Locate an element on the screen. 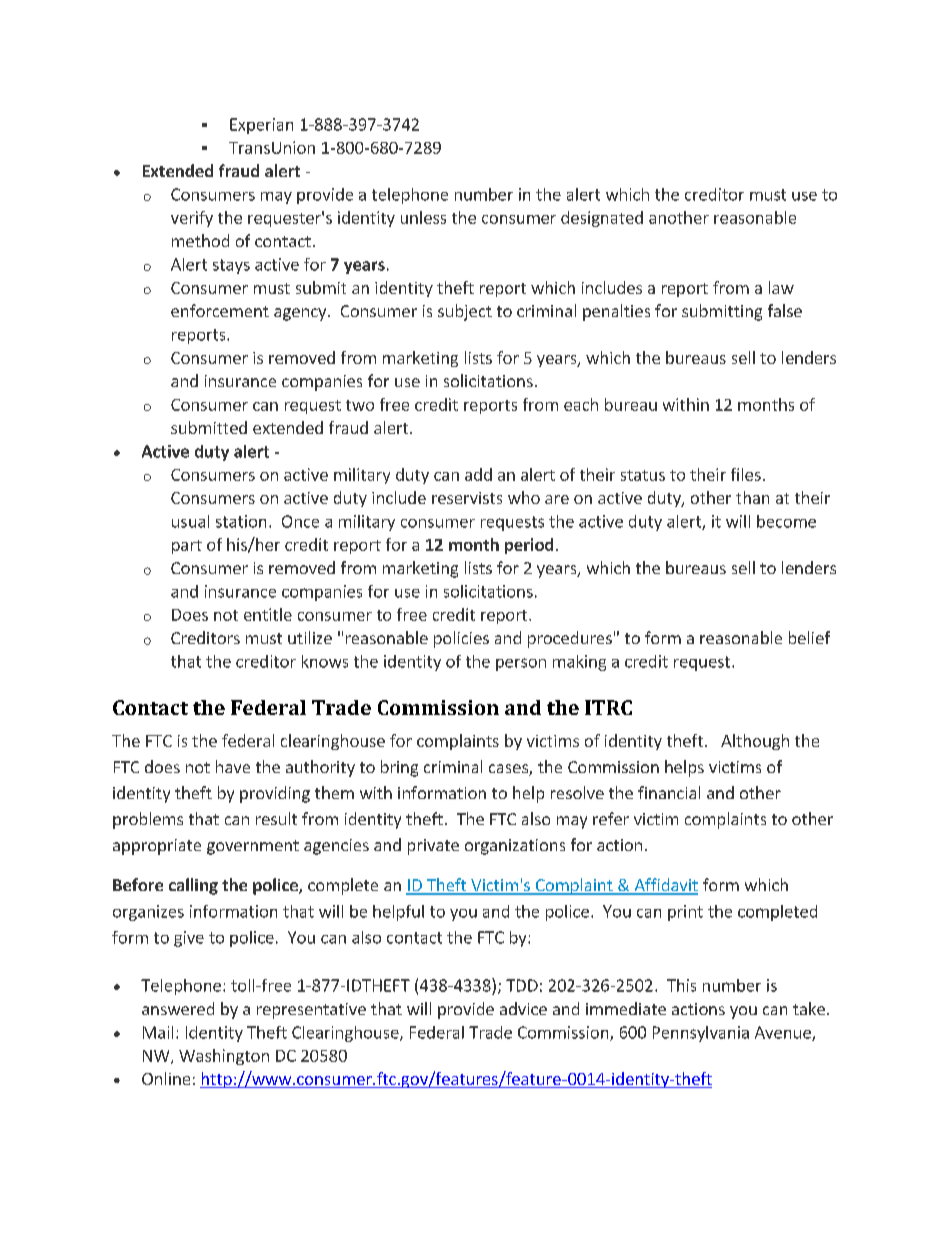 The image size is (952, 1233). policies is located at coordinates (461, 639).
